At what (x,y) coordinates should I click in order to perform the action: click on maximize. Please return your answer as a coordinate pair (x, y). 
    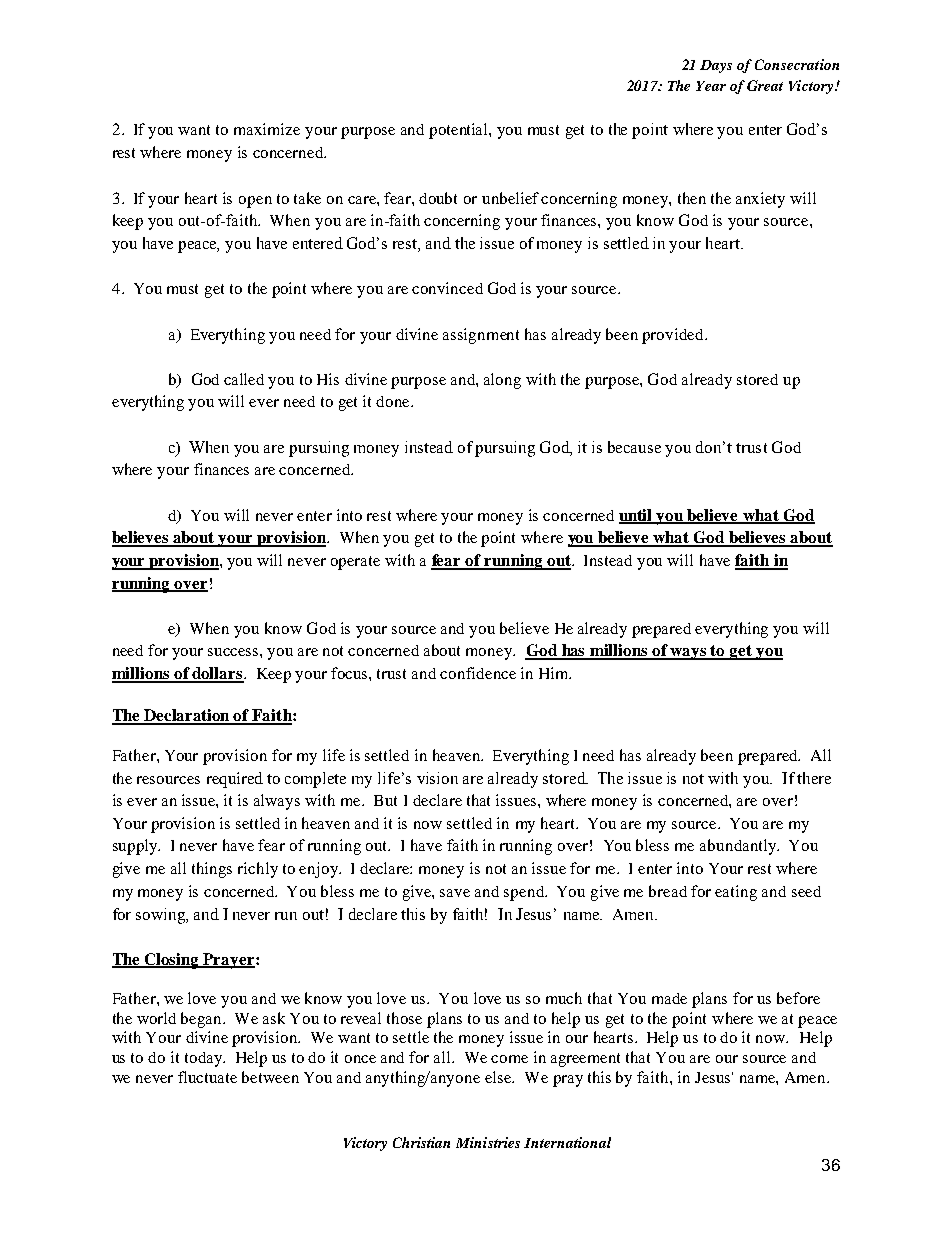
    Looking at the image, I should click on (267, 129).
